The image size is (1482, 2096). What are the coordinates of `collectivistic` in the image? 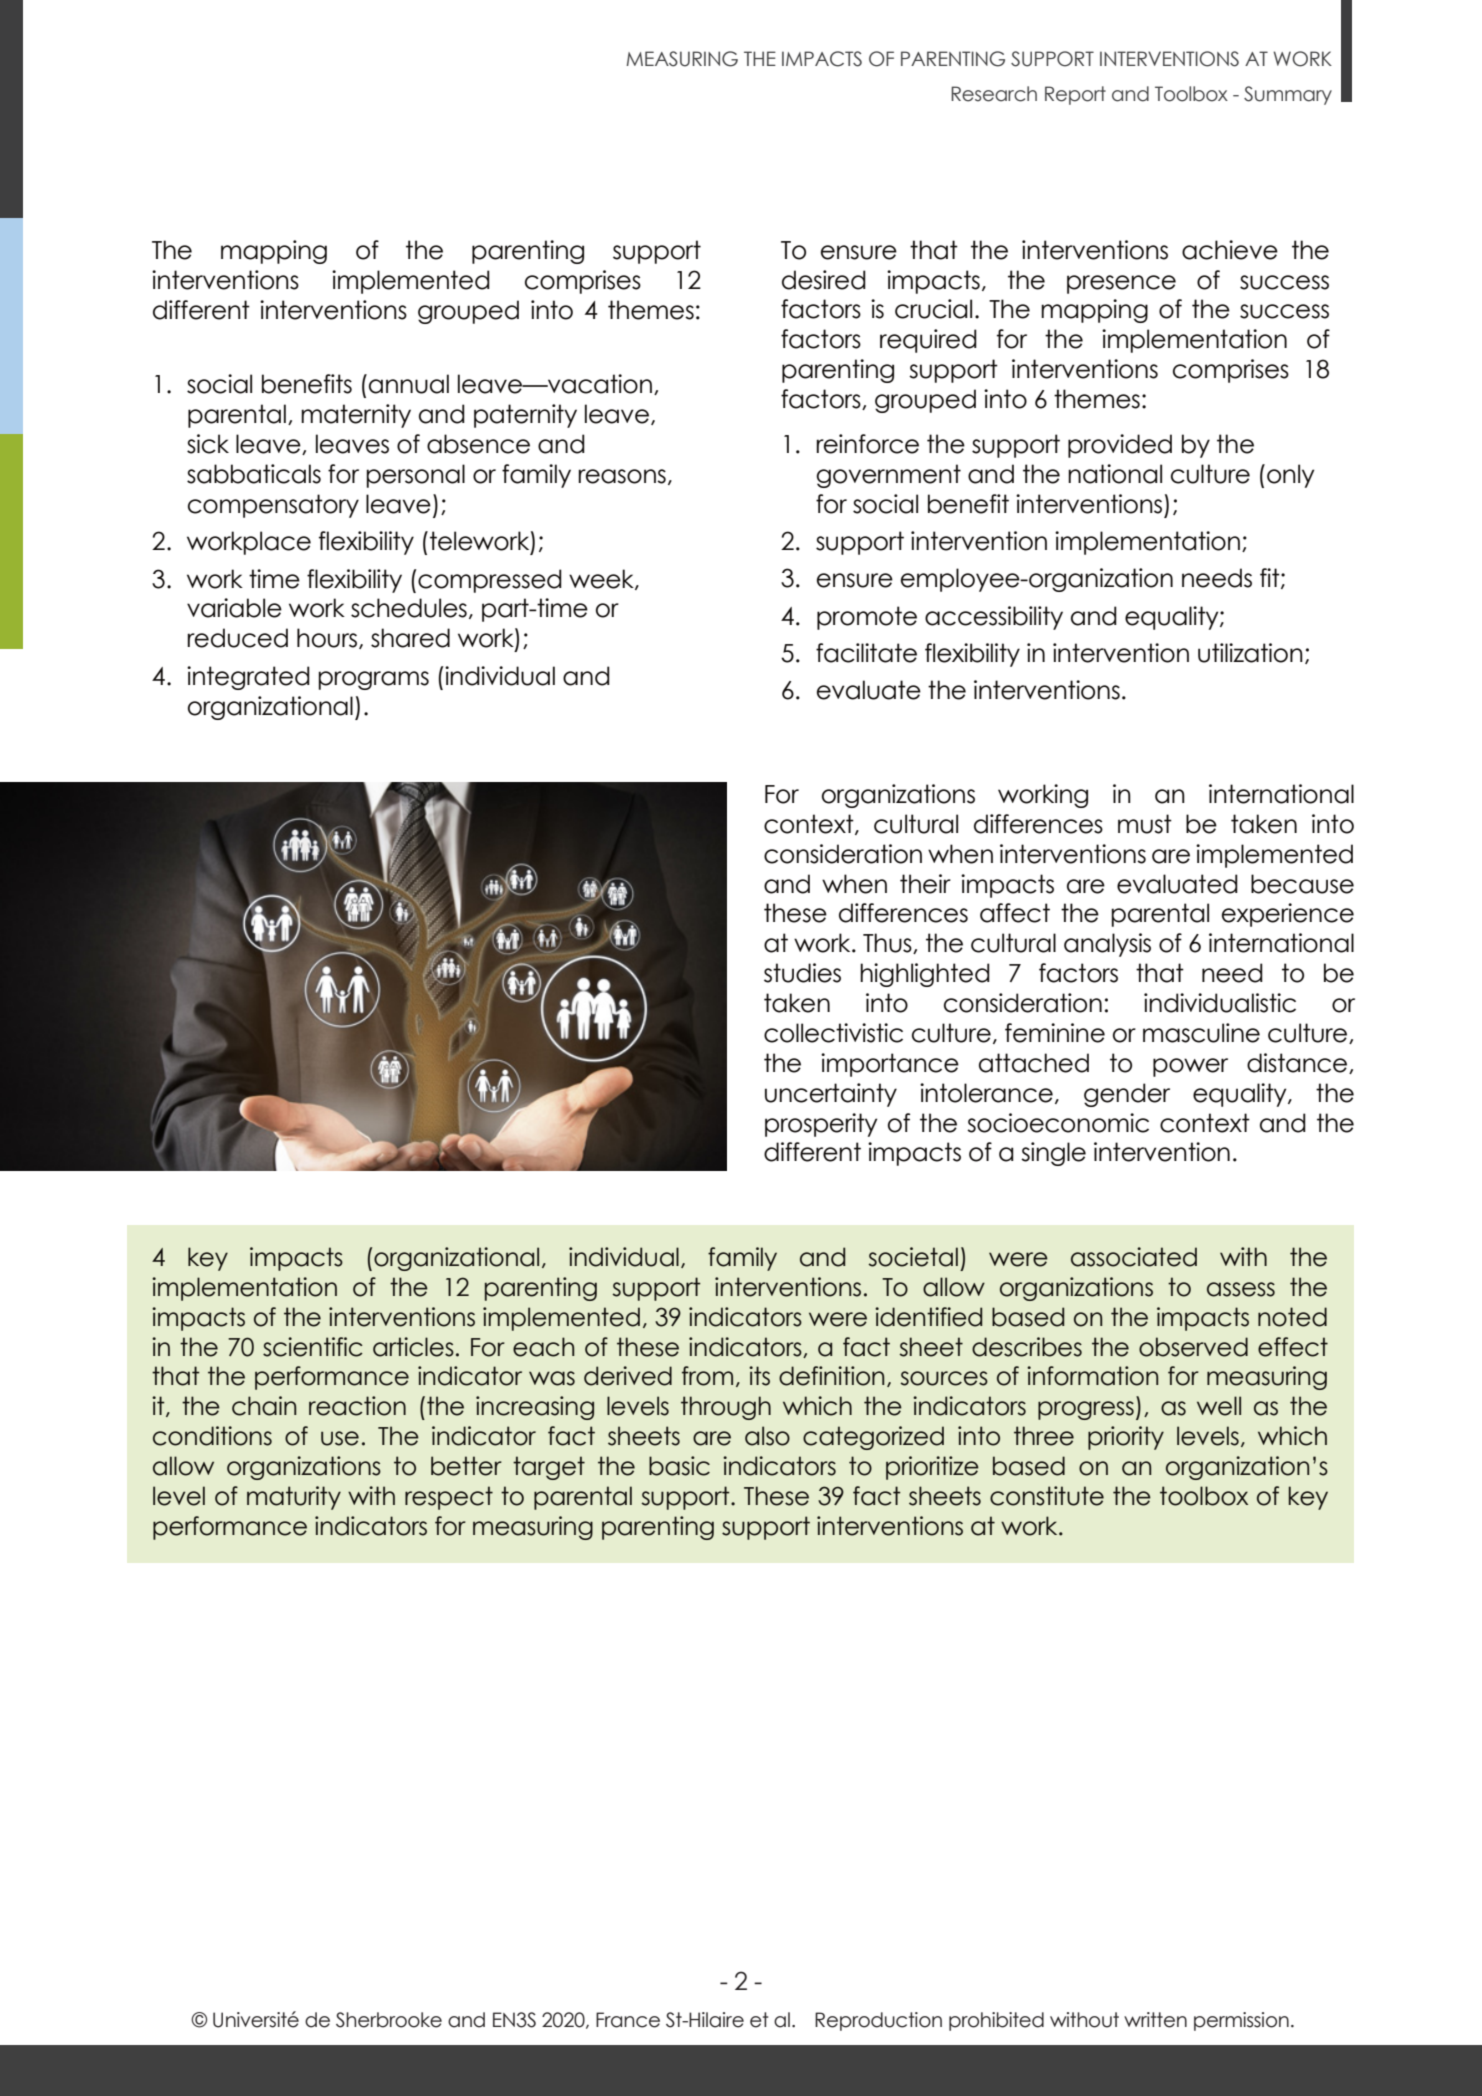 It's located at (833, 1033).
